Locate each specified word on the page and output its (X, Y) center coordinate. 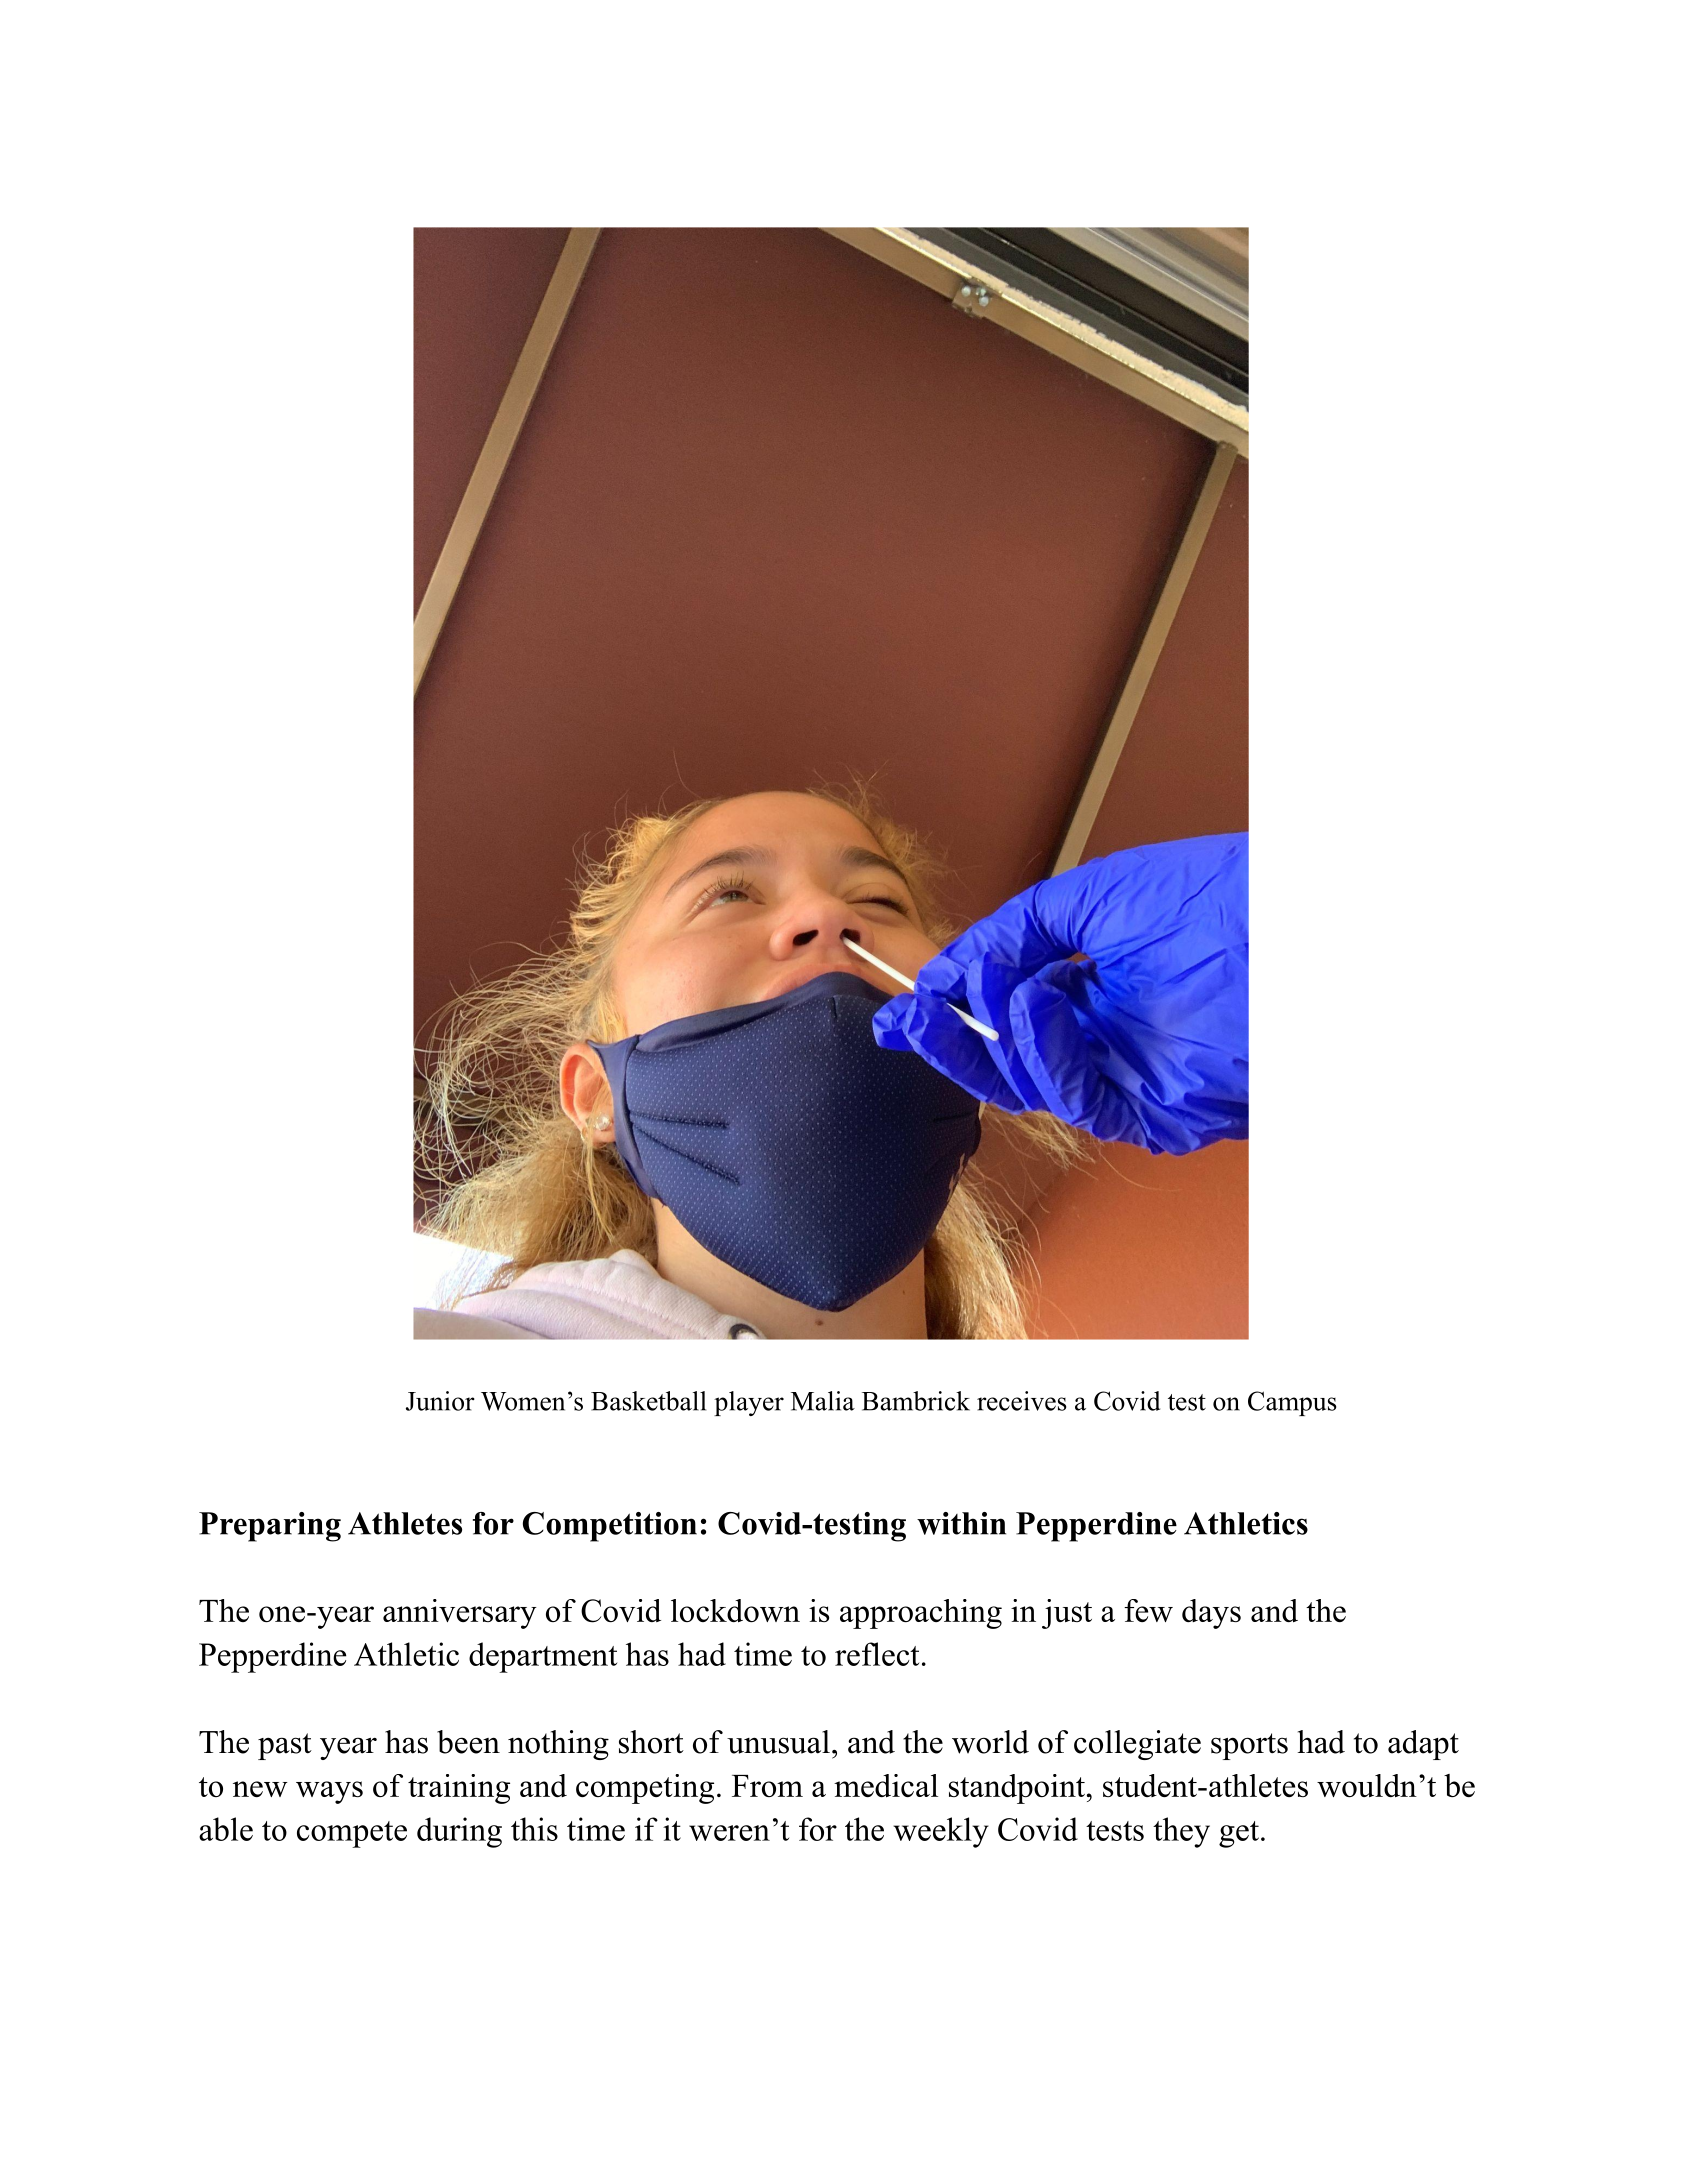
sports (1249, 1746)
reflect (877, 1654)
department (543, 1657)
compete (352, 1834)
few (1148, 1610)
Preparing (270, 1527)
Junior (440, 1401)
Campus (1292, 1403)
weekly (941, 1832)
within (961, 1523)
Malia (823, 1401)
